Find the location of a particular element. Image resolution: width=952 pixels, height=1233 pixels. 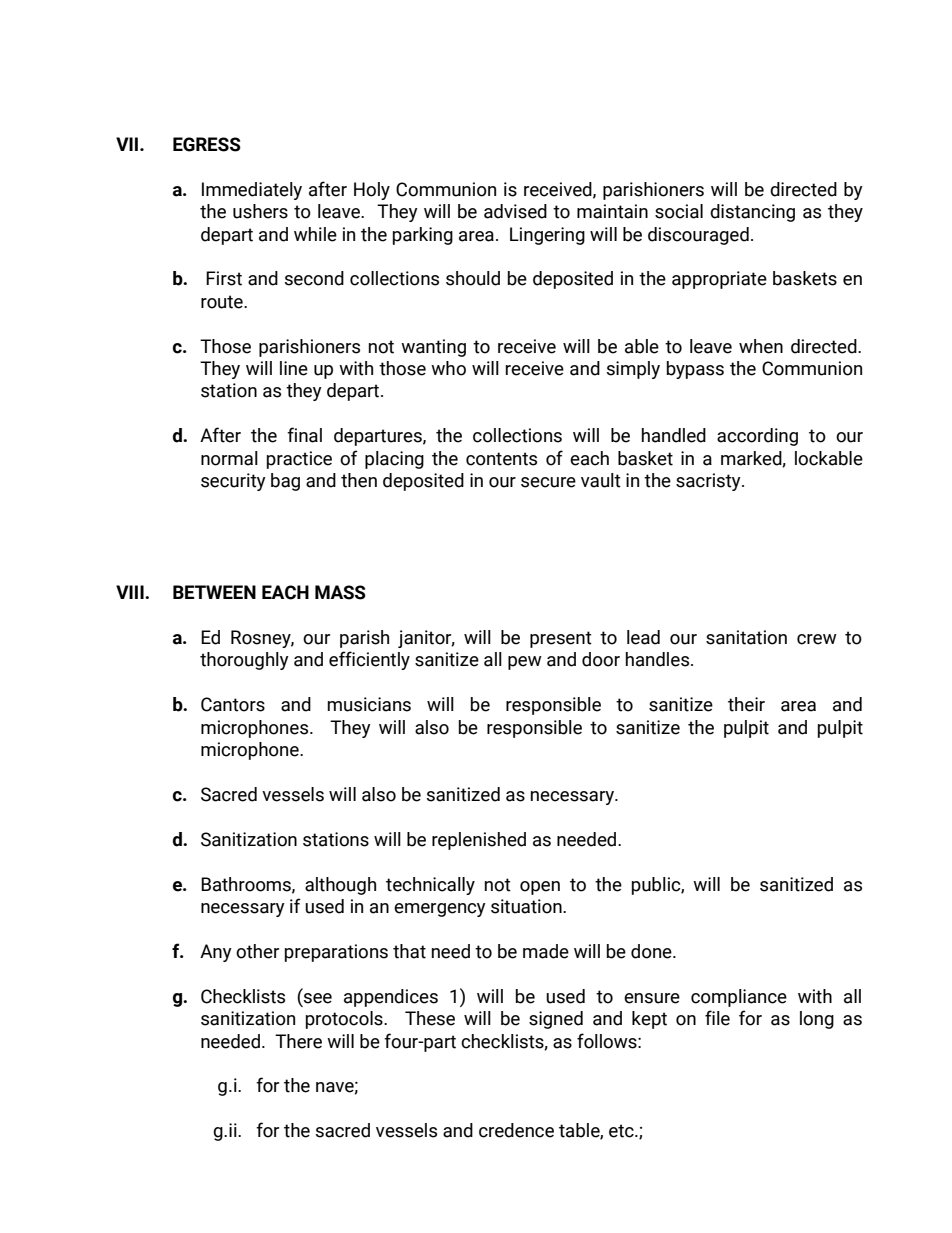

pew is located at coordinates (525, 663).
